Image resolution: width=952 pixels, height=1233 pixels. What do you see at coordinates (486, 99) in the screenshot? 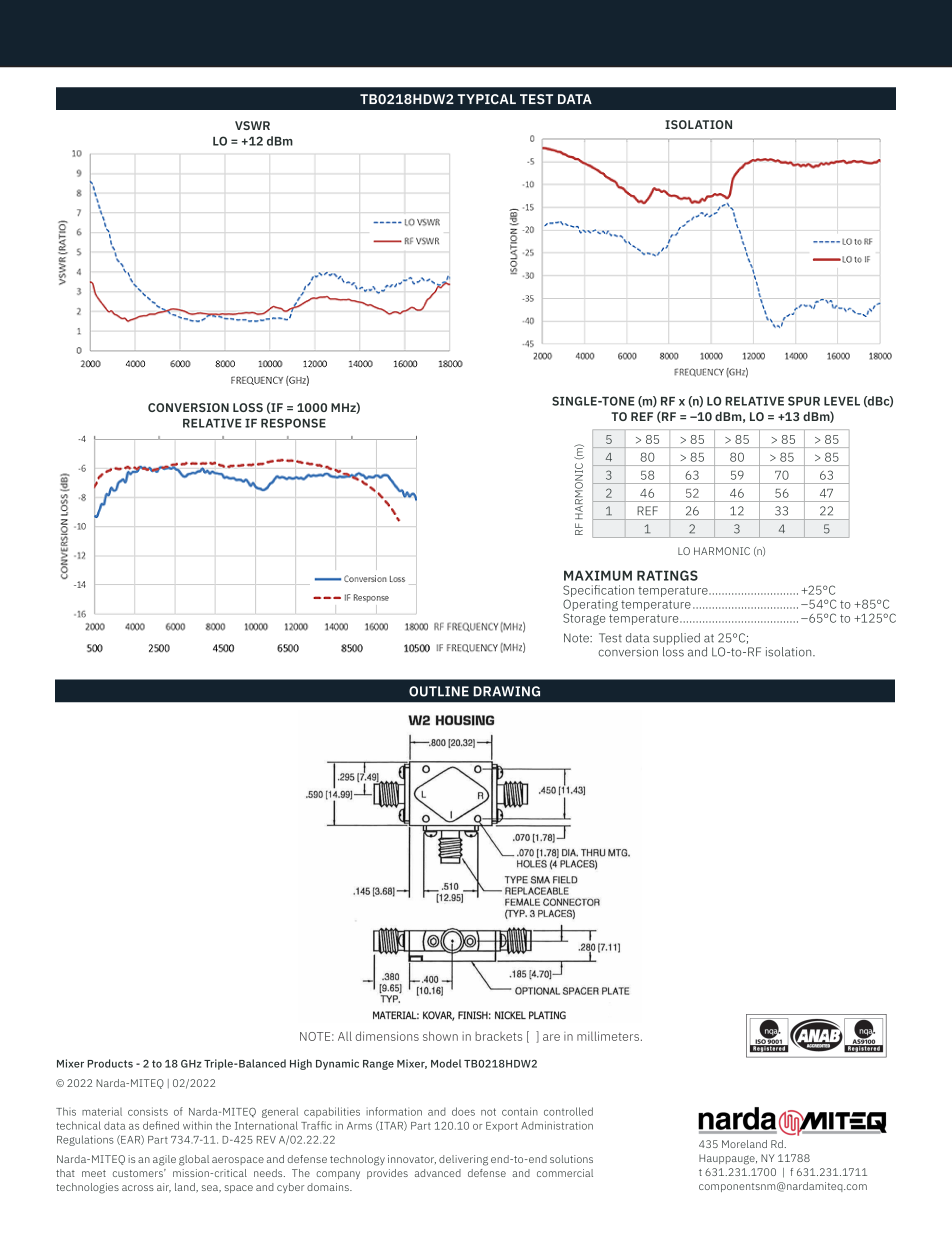
I see `TYPICAL` at bounding box center [486, 99].
